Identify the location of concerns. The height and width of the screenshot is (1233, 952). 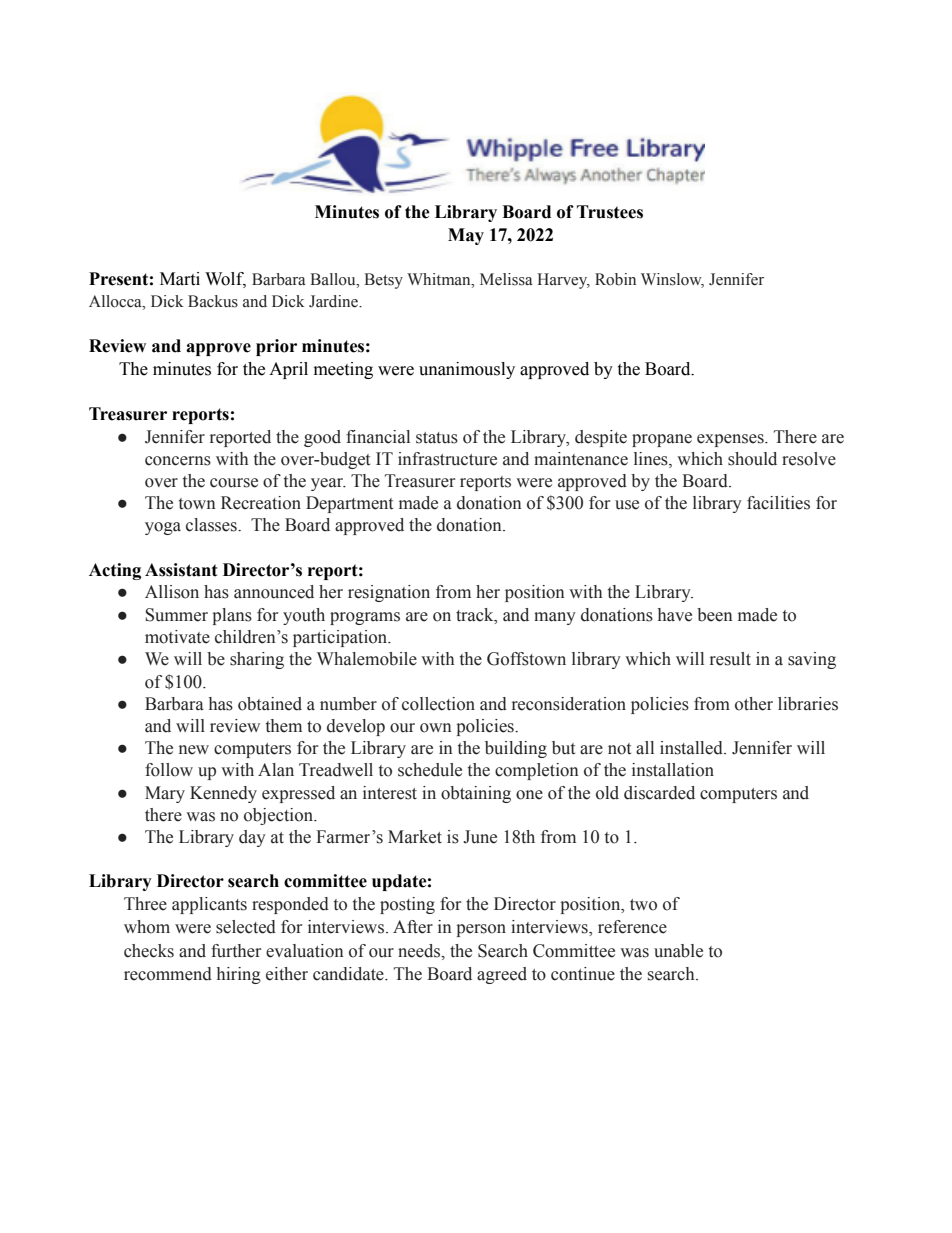
(178, 461).
